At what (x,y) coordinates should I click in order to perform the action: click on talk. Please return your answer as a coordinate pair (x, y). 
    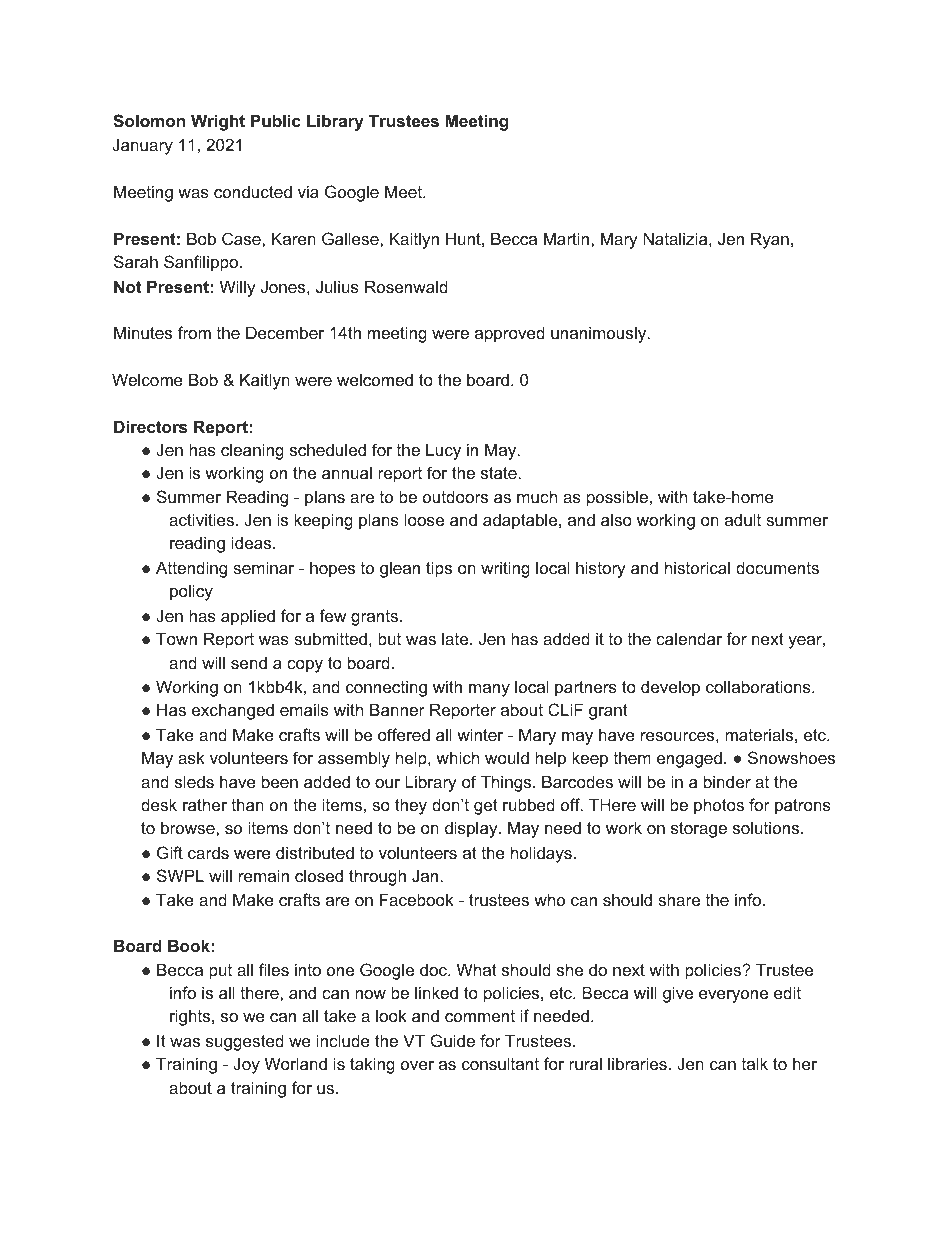
    Looking at the image, I should click on (755, 1063).
